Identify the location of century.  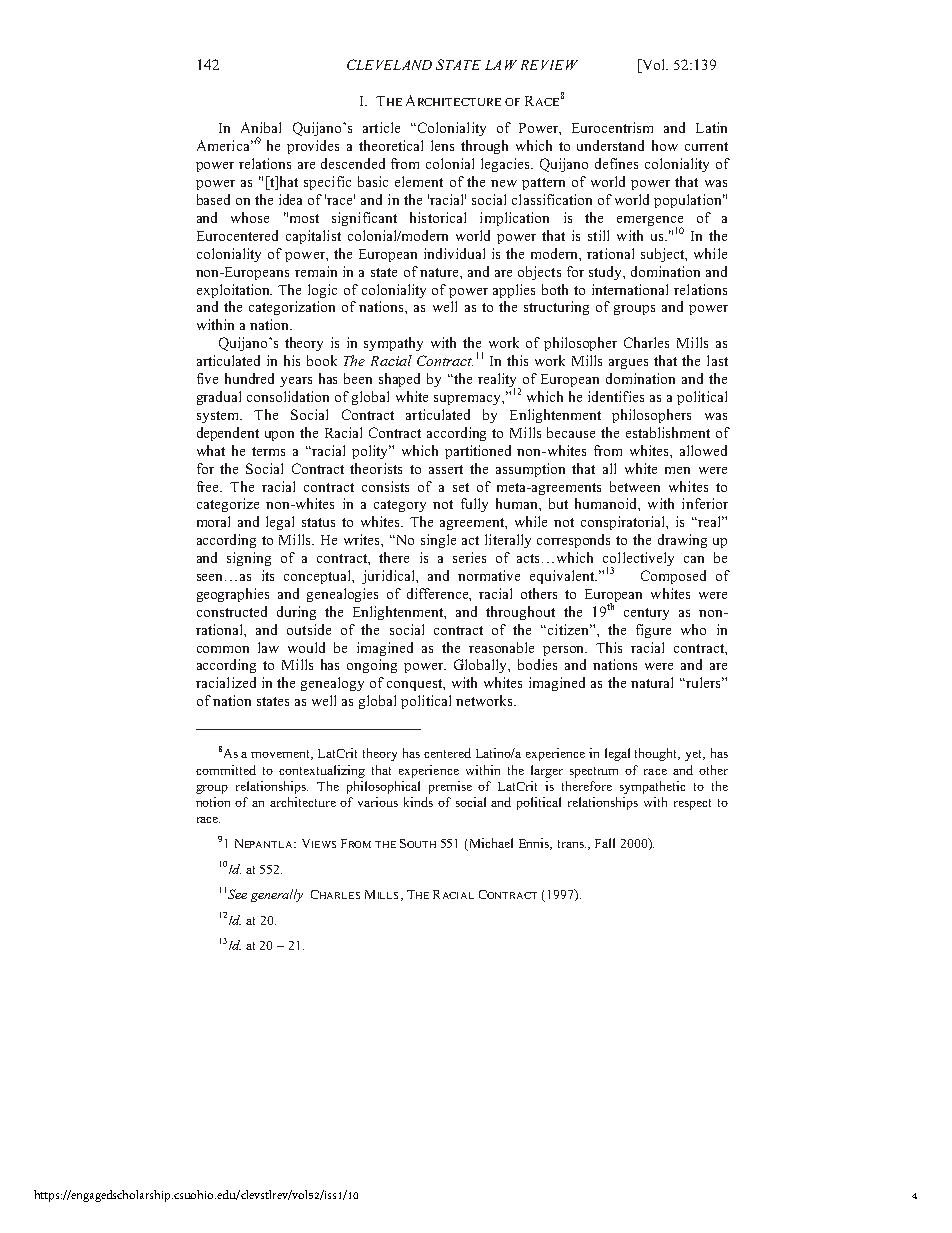
(646, 614).
